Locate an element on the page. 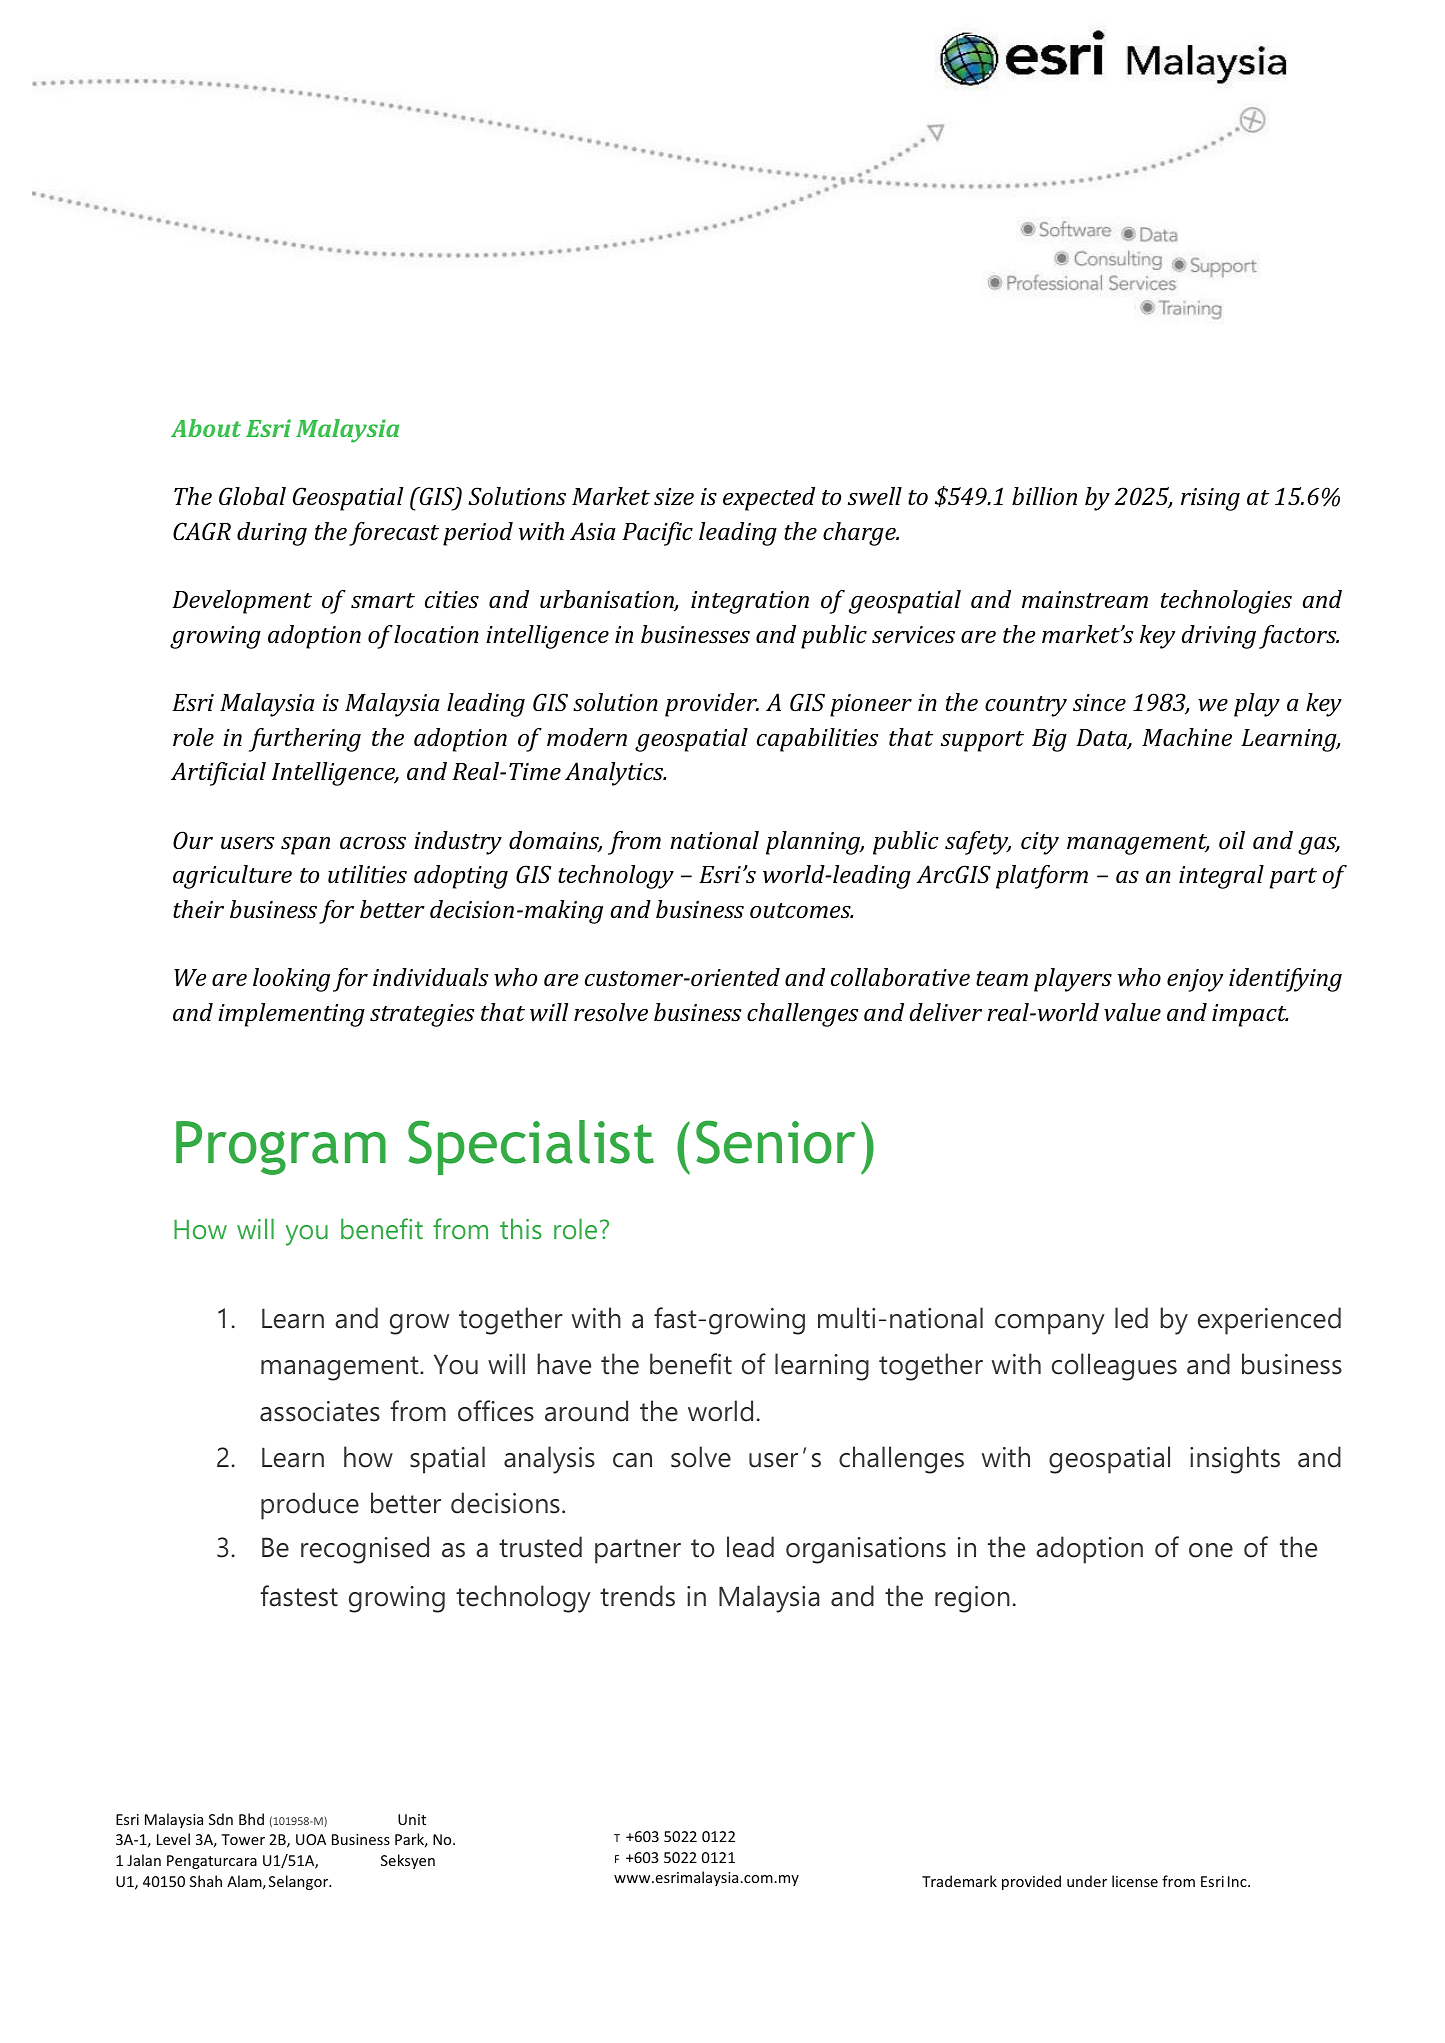 This page has height=2043, width=1445. insights is located at coordinates (1235, 1460).
